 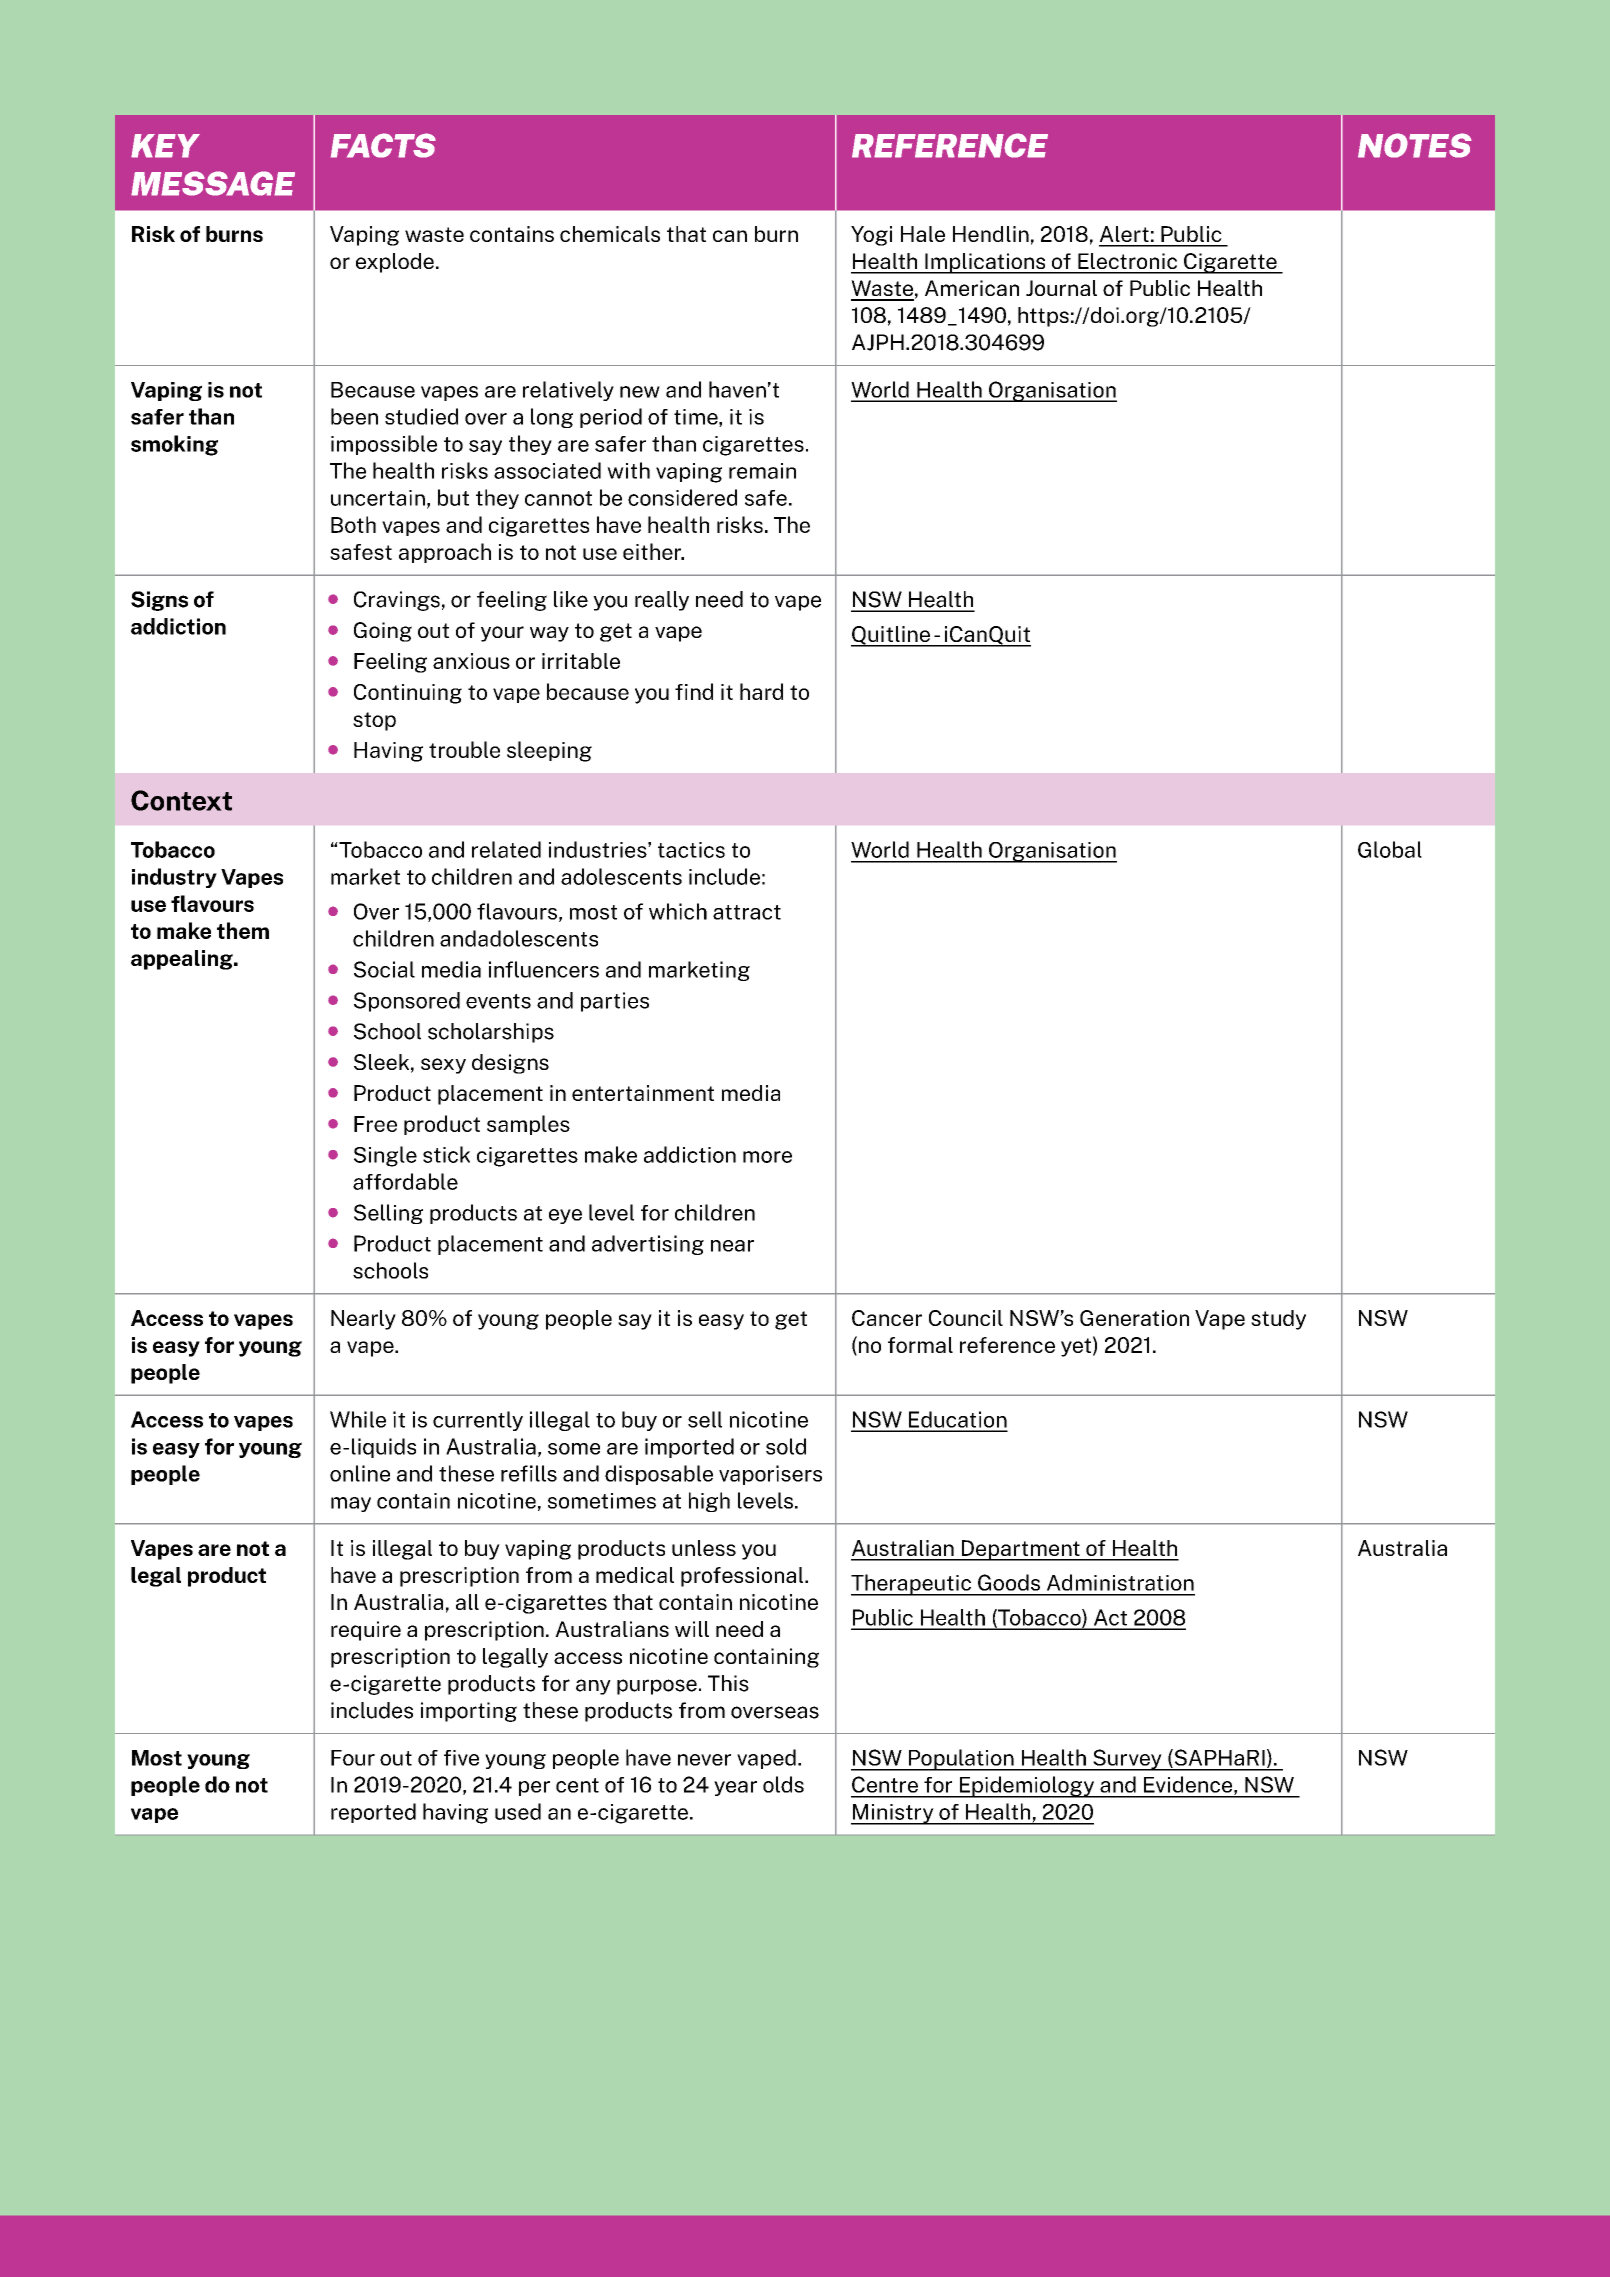 What do you see at coordinates (353, 1758) in the image?
I see `Four` at bounding box center [353, 1758].
